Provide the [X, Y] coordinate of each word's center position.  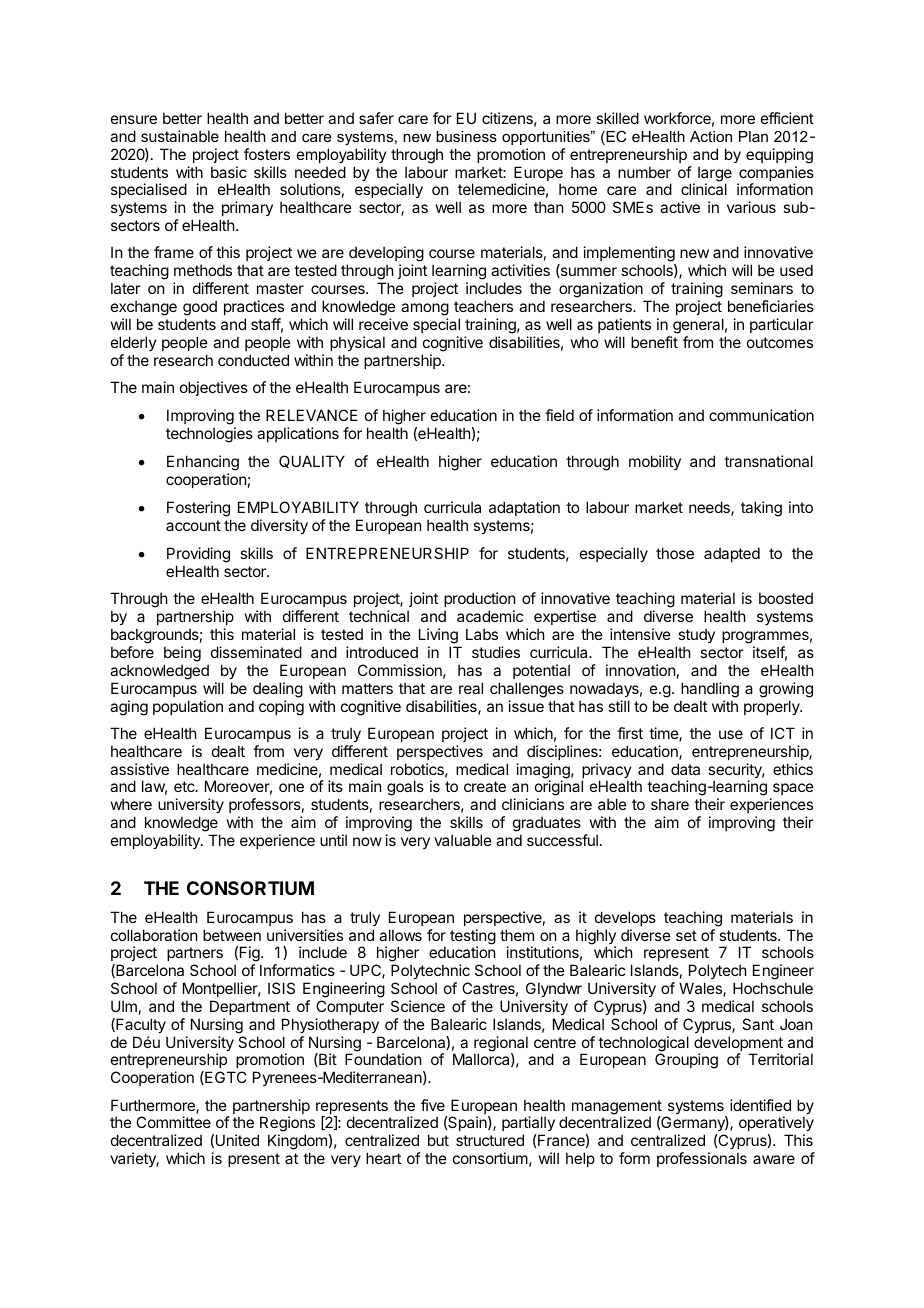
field [559, 415]
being [182, 654]
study [696, 635]
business [466, 136]
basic [229, 172]
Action [711, 136]
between [232, 935]
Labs [482, 634]
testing [473, 938]
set [686, 935]
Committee [173, 1122]
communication [761, 415]
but [438, 1140]
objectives [214, 388]
